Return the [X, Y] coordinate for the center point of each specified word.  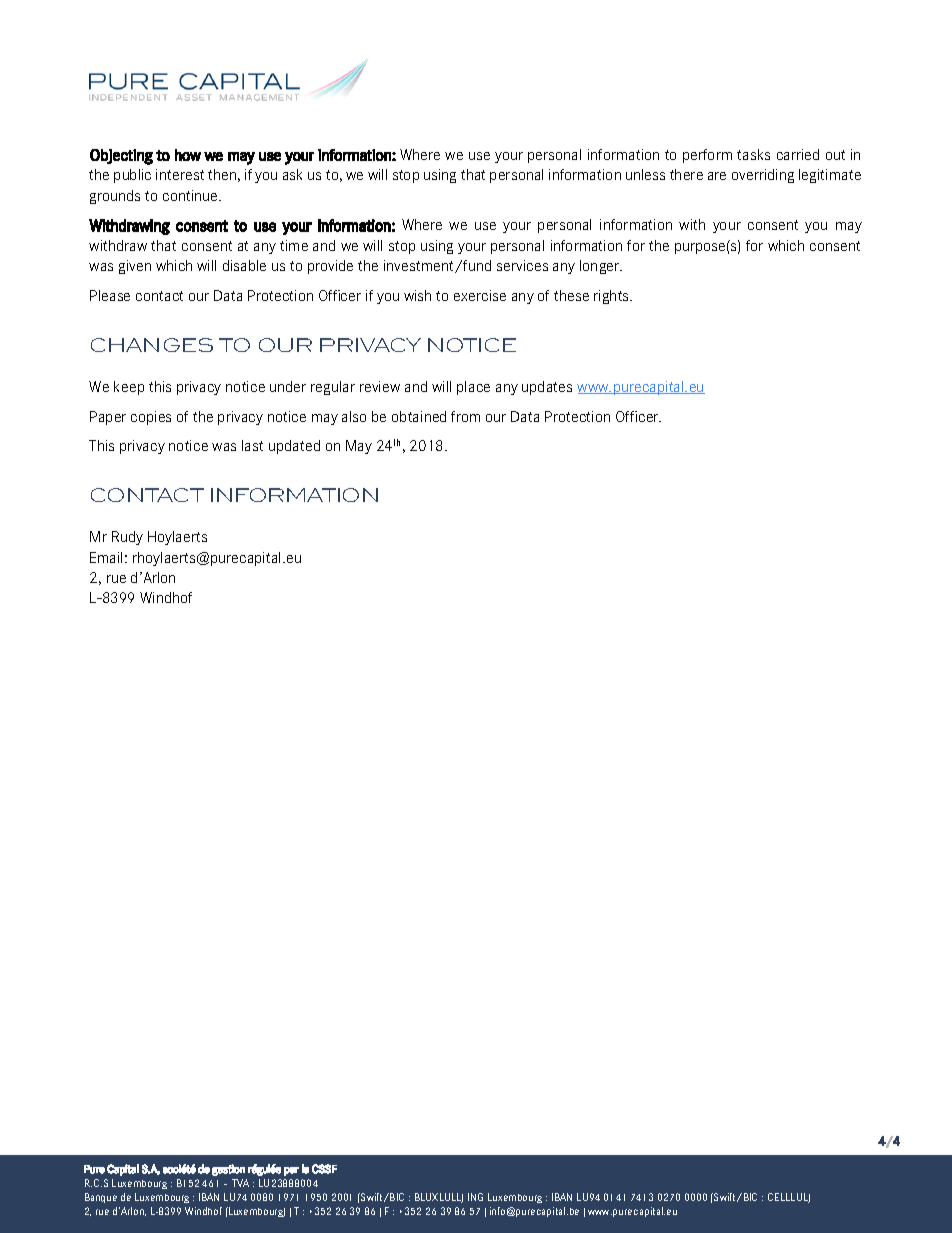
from [465, 416]
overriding [763, 176]
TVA [240, 1183]
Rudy [127, 538]
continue [191, 195]
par [291, 1171]
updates [547, 388]
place [473, 388]
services [522, 265]
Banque [101, 1198]
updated [294, 447]
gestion [228, 1170]
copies [151, 418]
